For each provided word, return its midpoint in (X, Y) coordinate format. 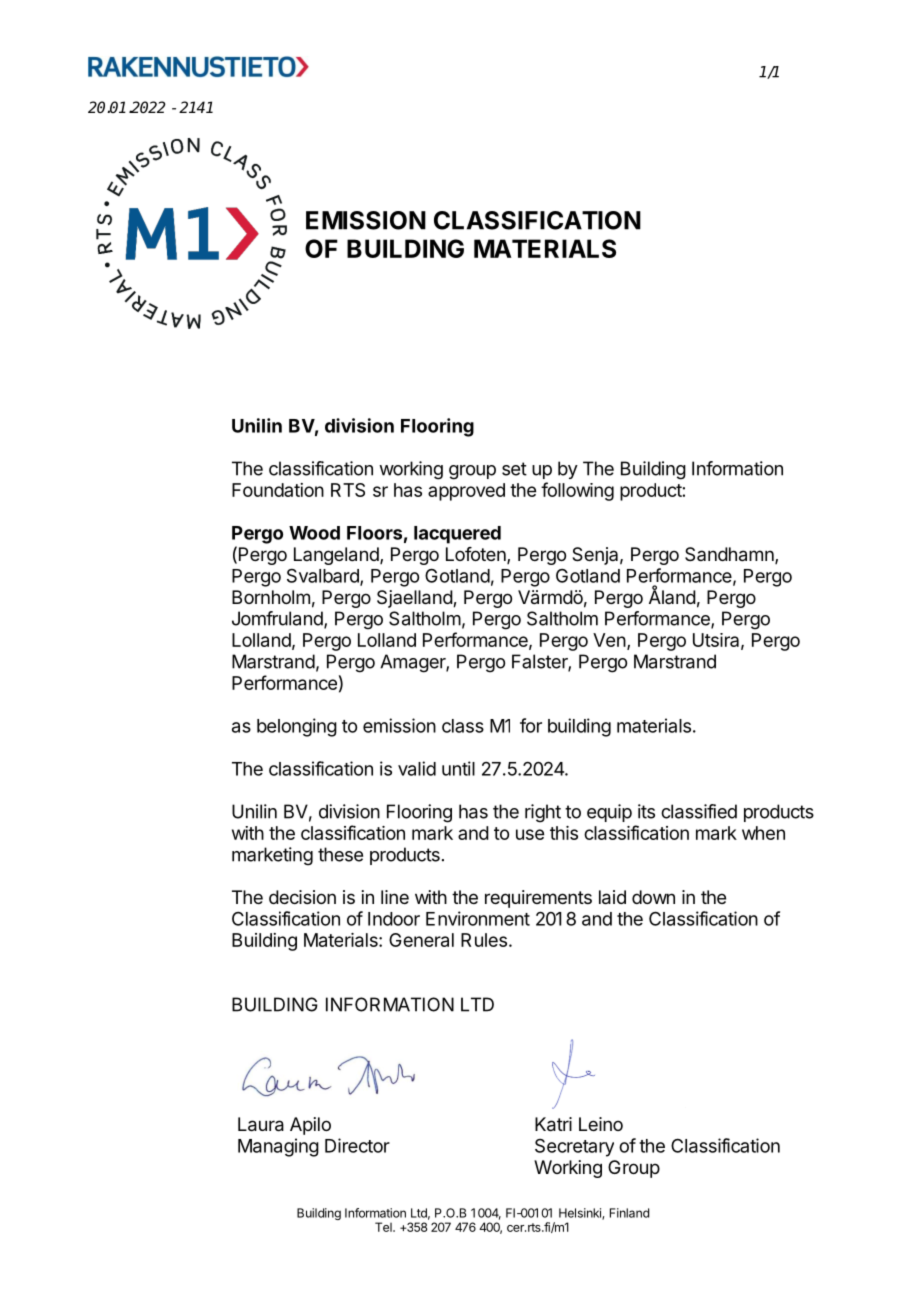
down (653, 897)
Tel (384, 1227)
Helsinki (581, 1214)
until (458, 768)
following (577, 491)
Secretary (574, 1148)
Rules (484, 940)
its (646, 811)
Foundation (278, 490)
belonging (297, 727)
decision (302, 897)
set (514, 469)
